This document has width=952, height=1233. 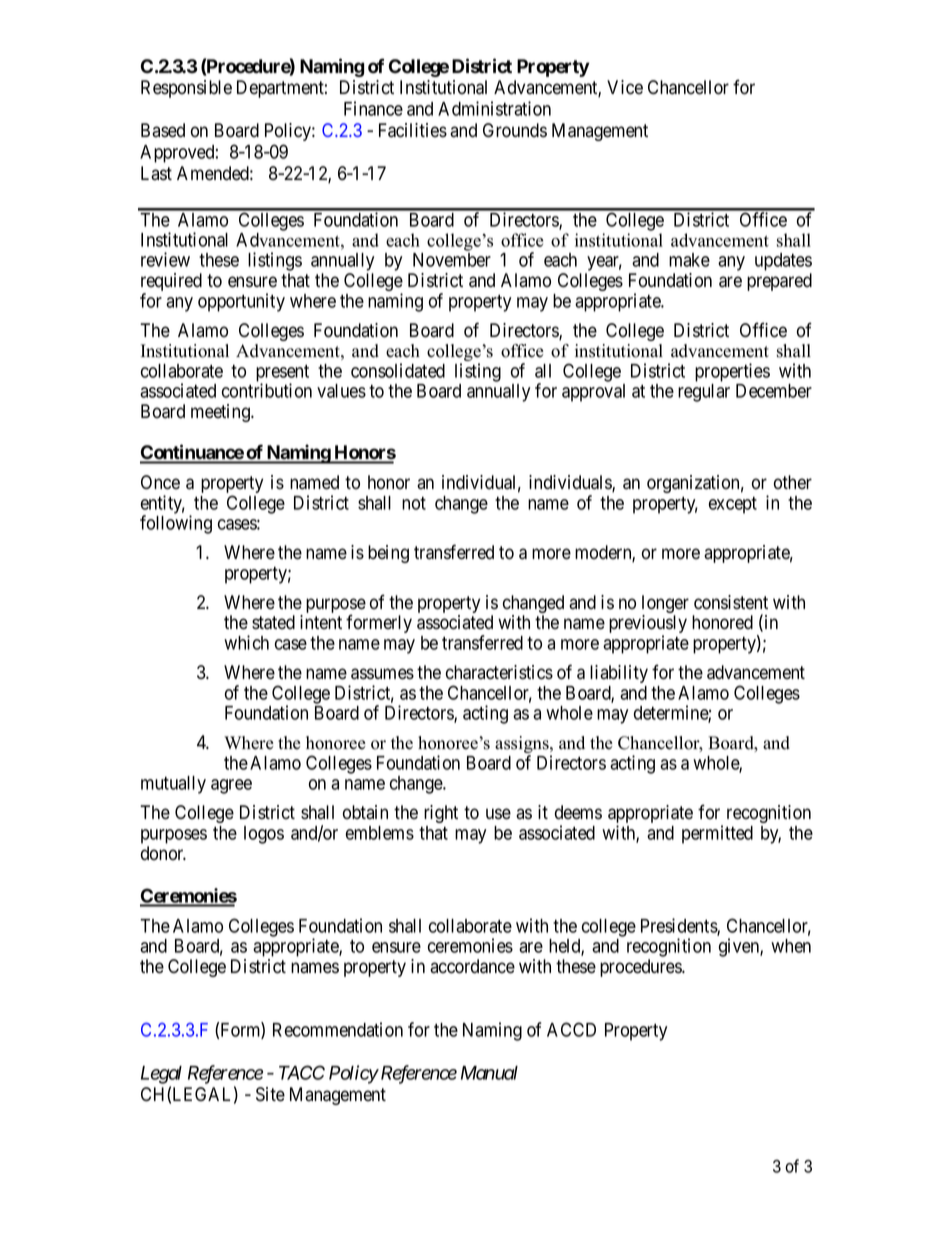 I want to click on Vice, so click(x=625, y=87).
